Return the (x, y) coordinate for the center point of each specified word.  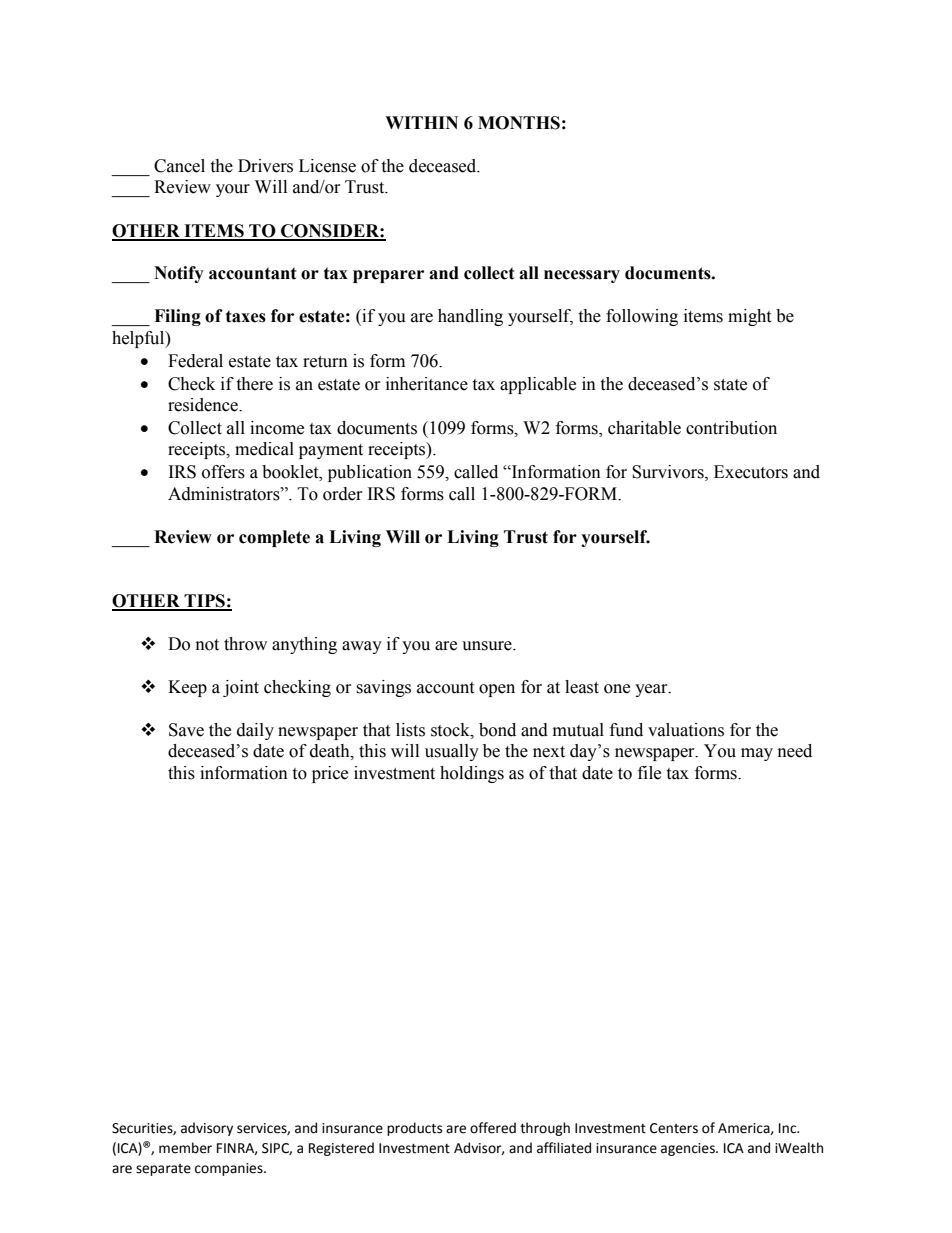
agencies (689, 1149)
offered (493, 1128)
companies (230, 1169)
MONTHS (519, 123)
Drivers (265, 166)
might (749, 317)
